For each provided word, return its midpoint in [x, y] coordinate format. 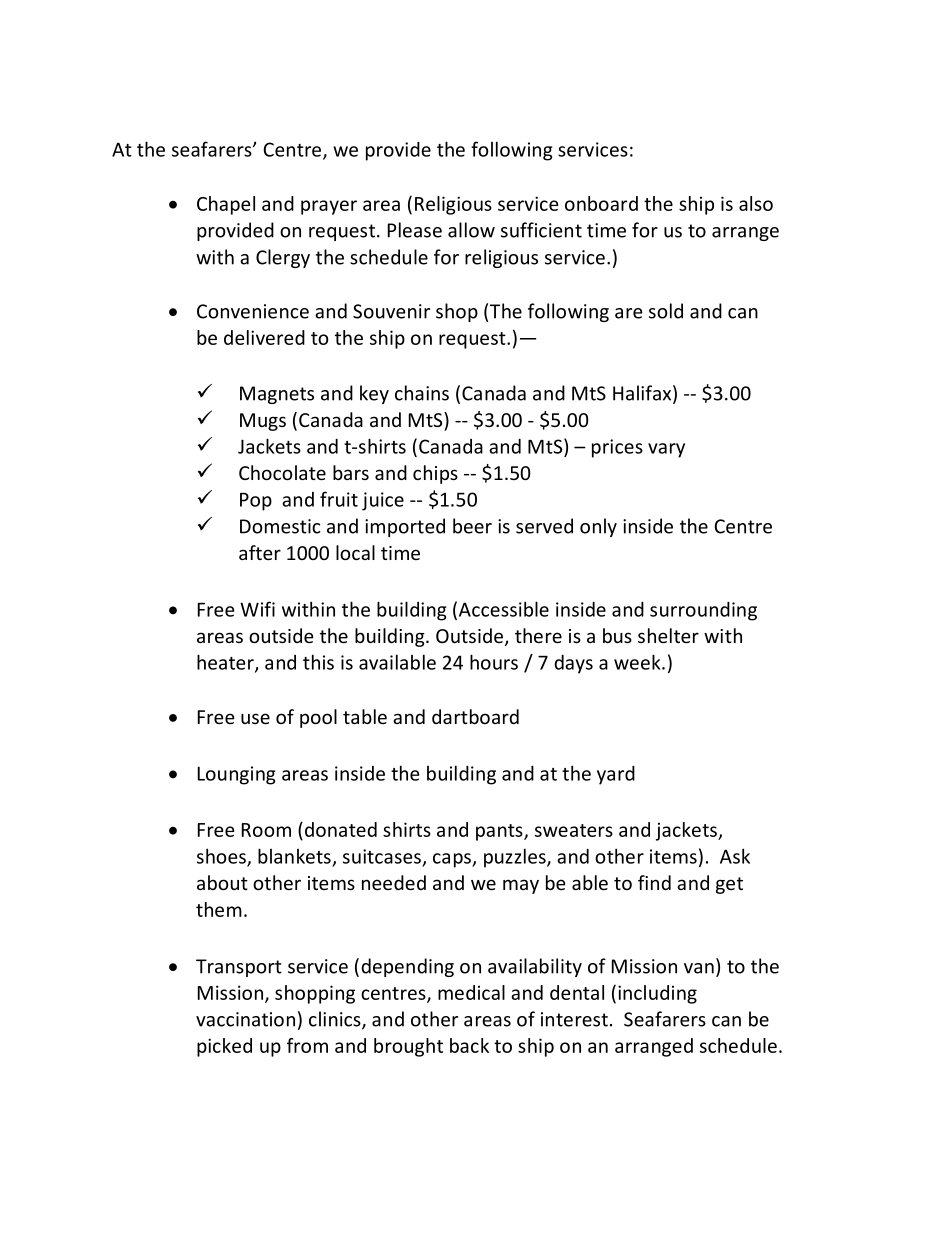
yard [616, 775]
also [756, 203]
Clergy [283, 258]
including [657, 994]
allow [471, 230]
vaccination [245, 1019]
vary [666, 450]
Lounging [237, 775]
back [469, 1045]
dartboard [475, 716]
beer [472, 526]
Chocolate [282, 472]
